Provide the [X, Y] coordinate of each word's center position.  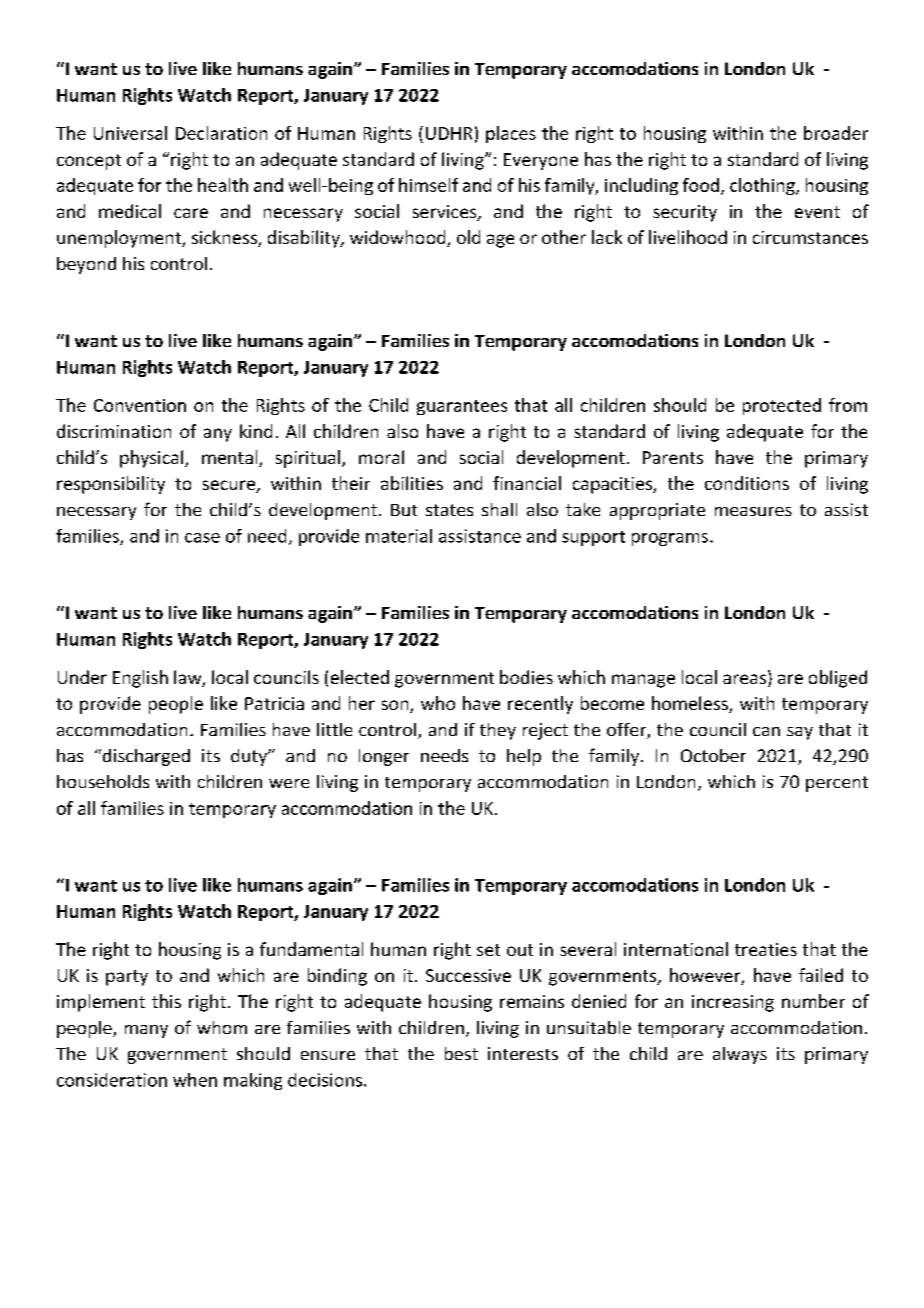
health [223, 185]
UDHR [449, 133]
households [103, 781]
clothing [763, 186]
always [740, 1055]
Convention [140, 405]
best [461, 1053]
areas [746, 680]
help [524, 757]
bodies [526, 677]
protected [782, 406]
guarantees [462, 407]
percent [837, 784]
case [202, 538]
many [146, 1031]
